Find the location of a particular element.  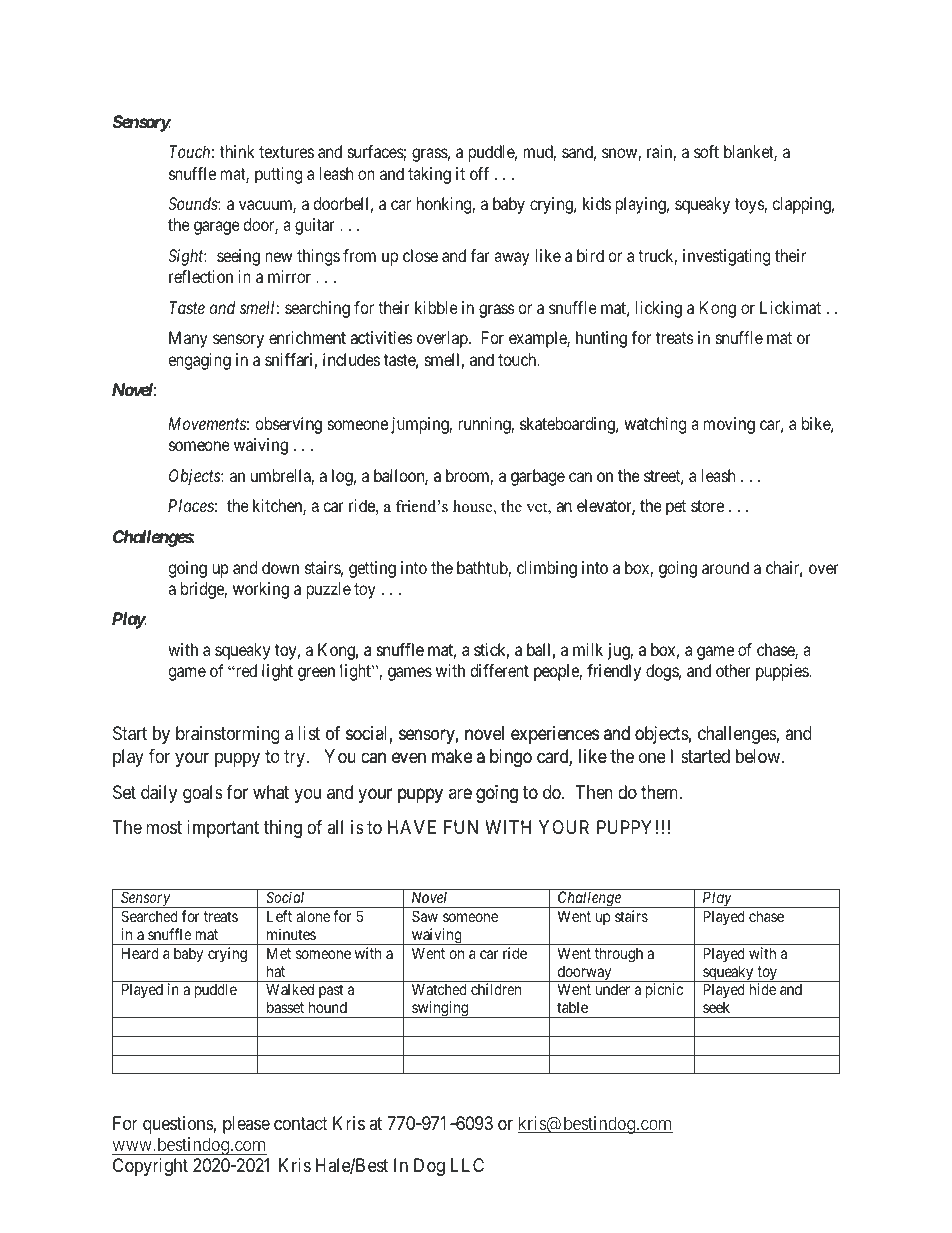

think is located at coordinates (237, 151).
